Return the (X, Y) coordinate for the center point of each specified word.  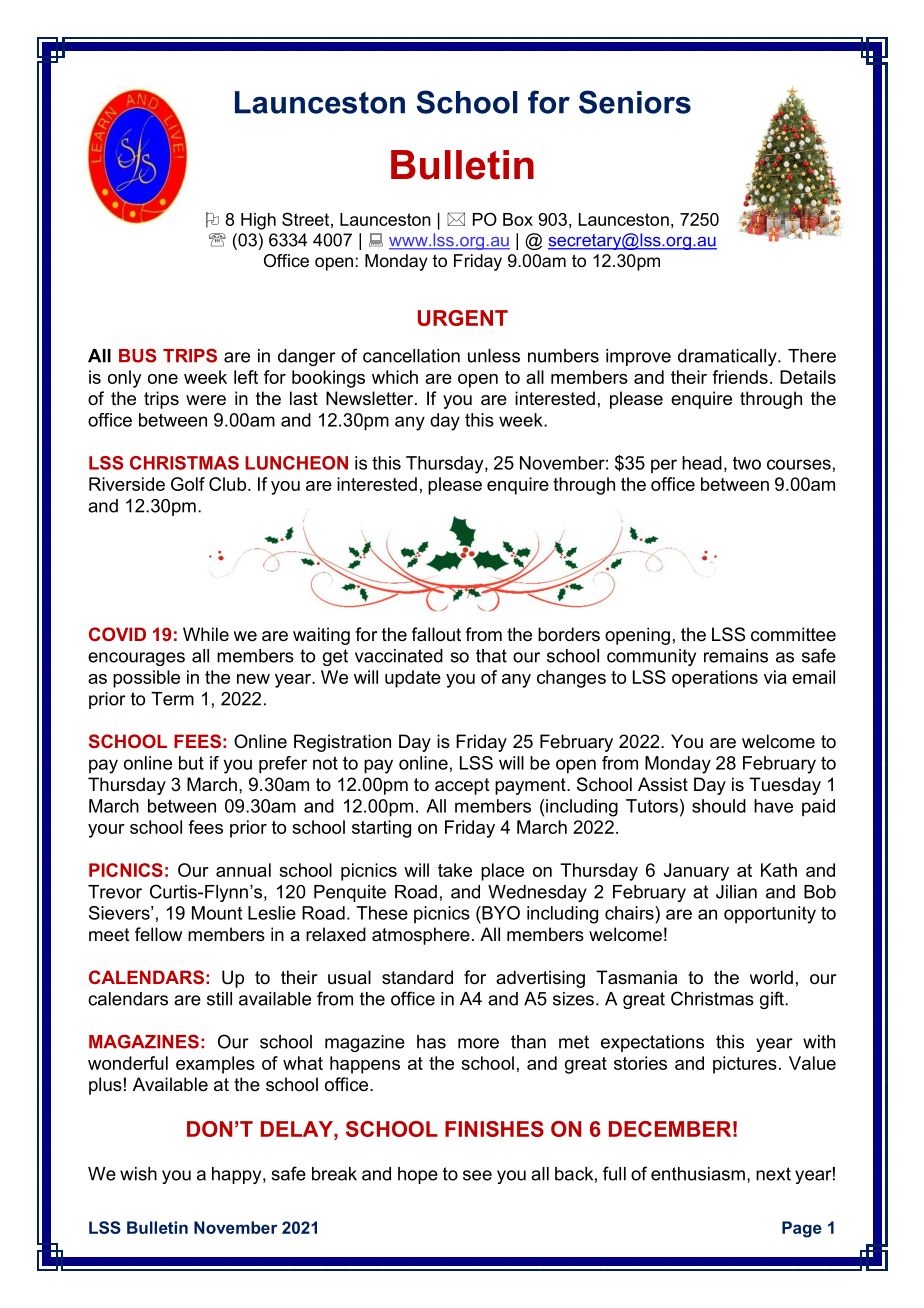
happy (238, 1175)
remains (736, 656)
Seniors (635, 102)
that (491, 656)
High (258, 221)
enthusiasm (698, 1174)
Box (518, 219)
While (206, 634)
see (477, 1175)
